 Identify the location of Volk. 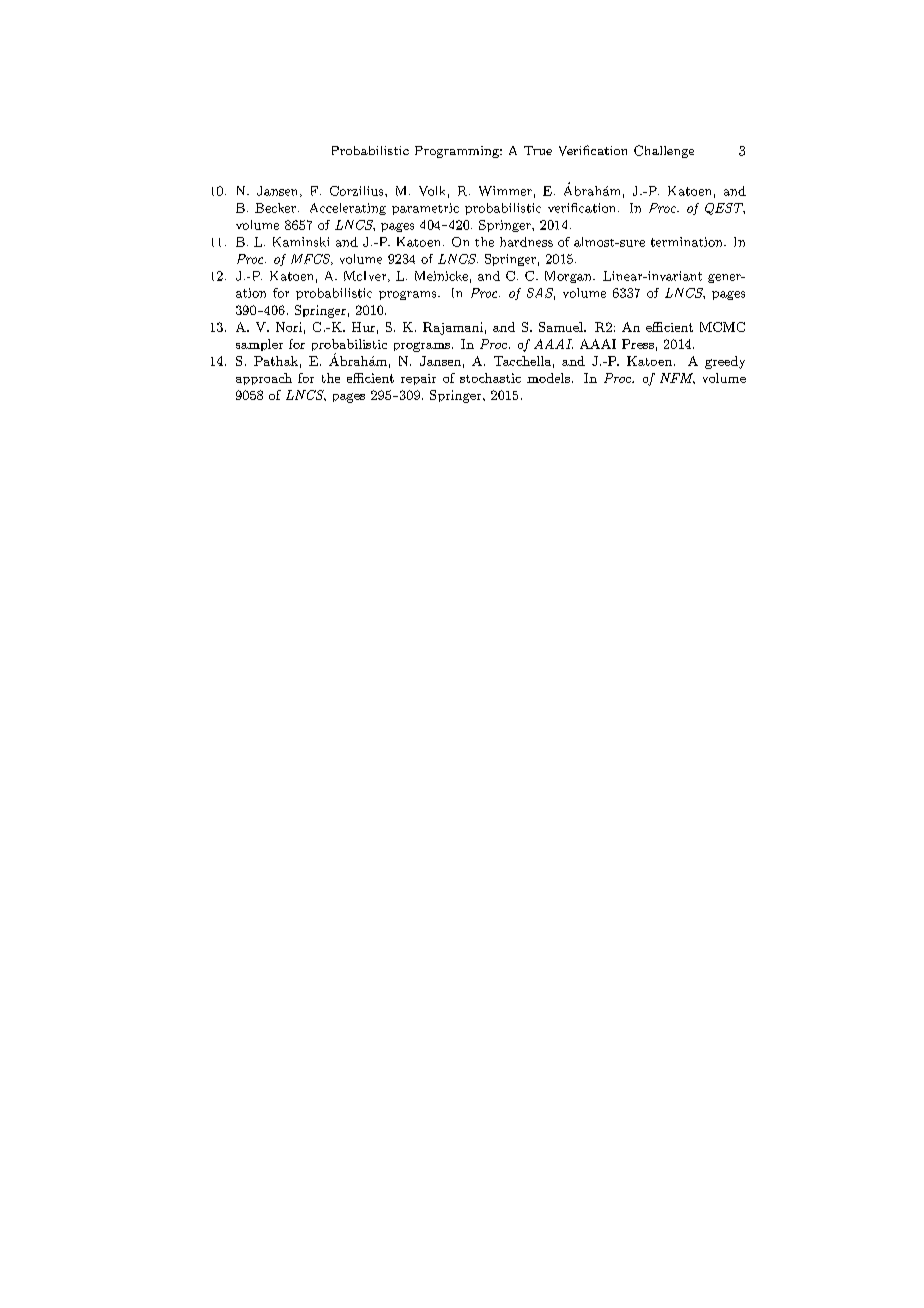
(432, 191).
